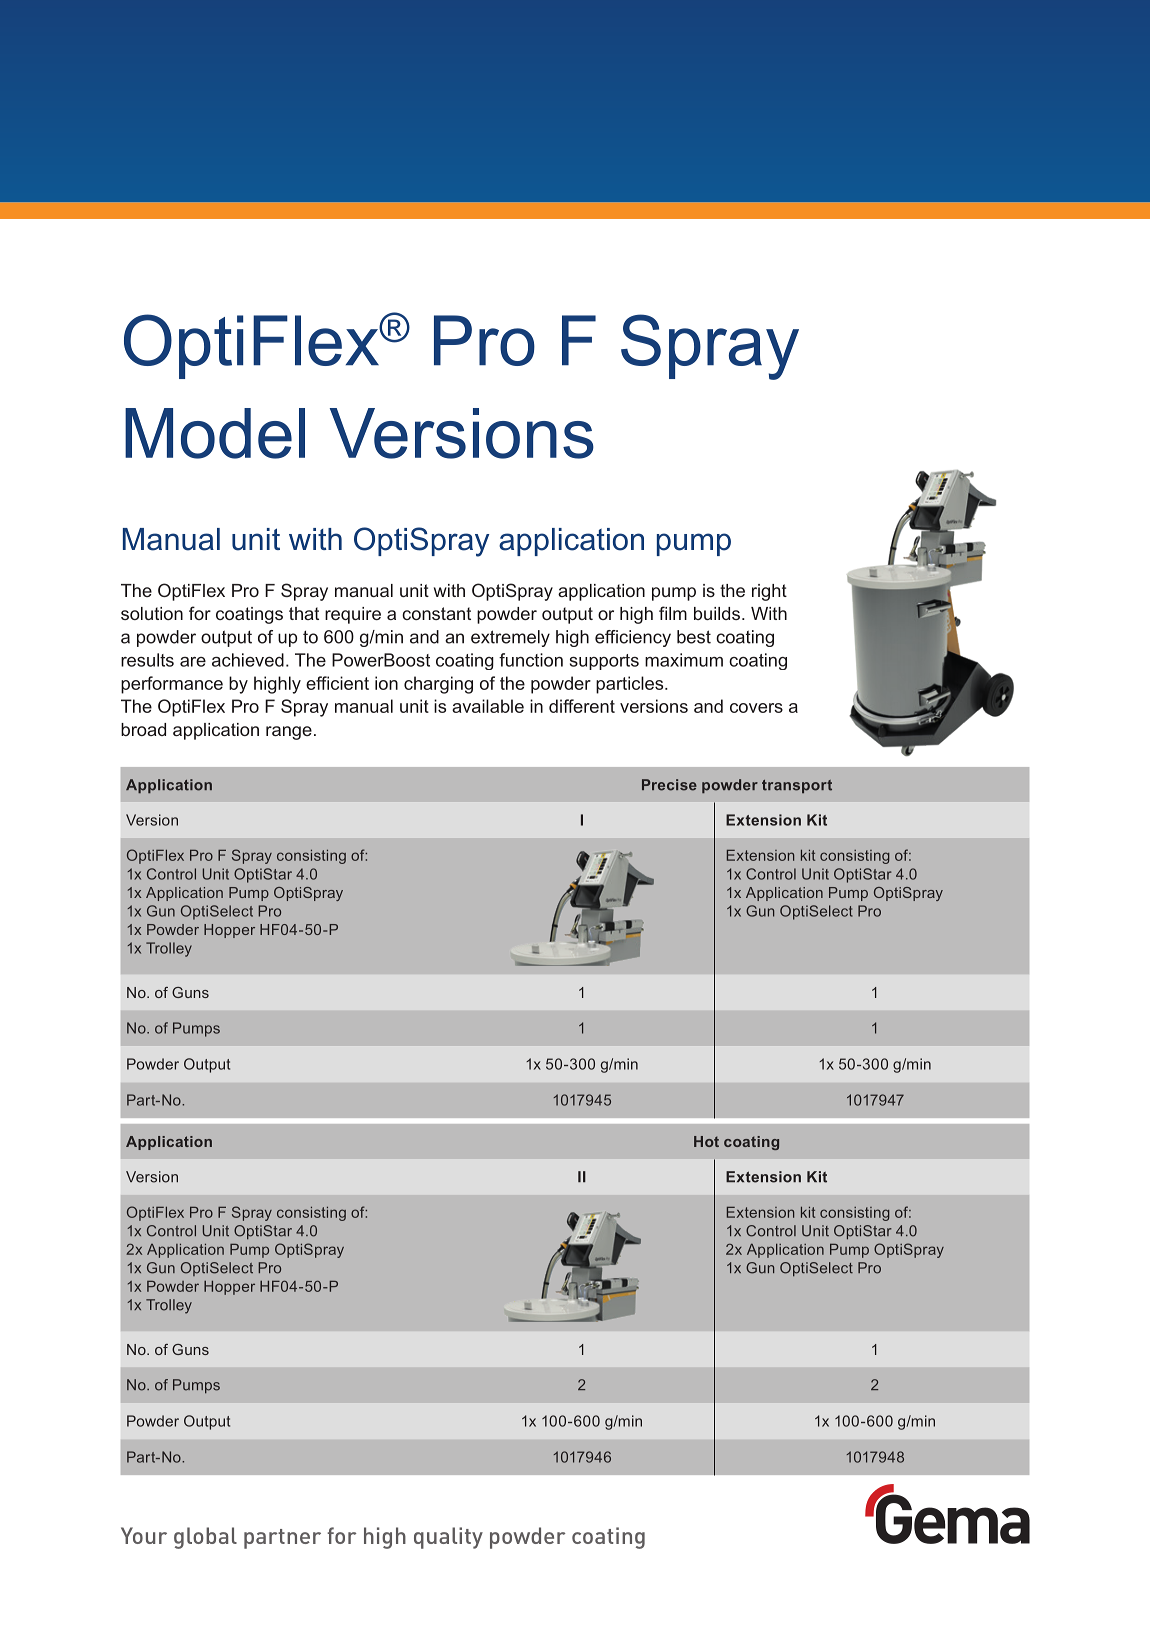 The image size is (1150, 1626). What do you see at coordinates (448, 1538) in the image?
I see `quality` at bounding box center [448, 1538].
